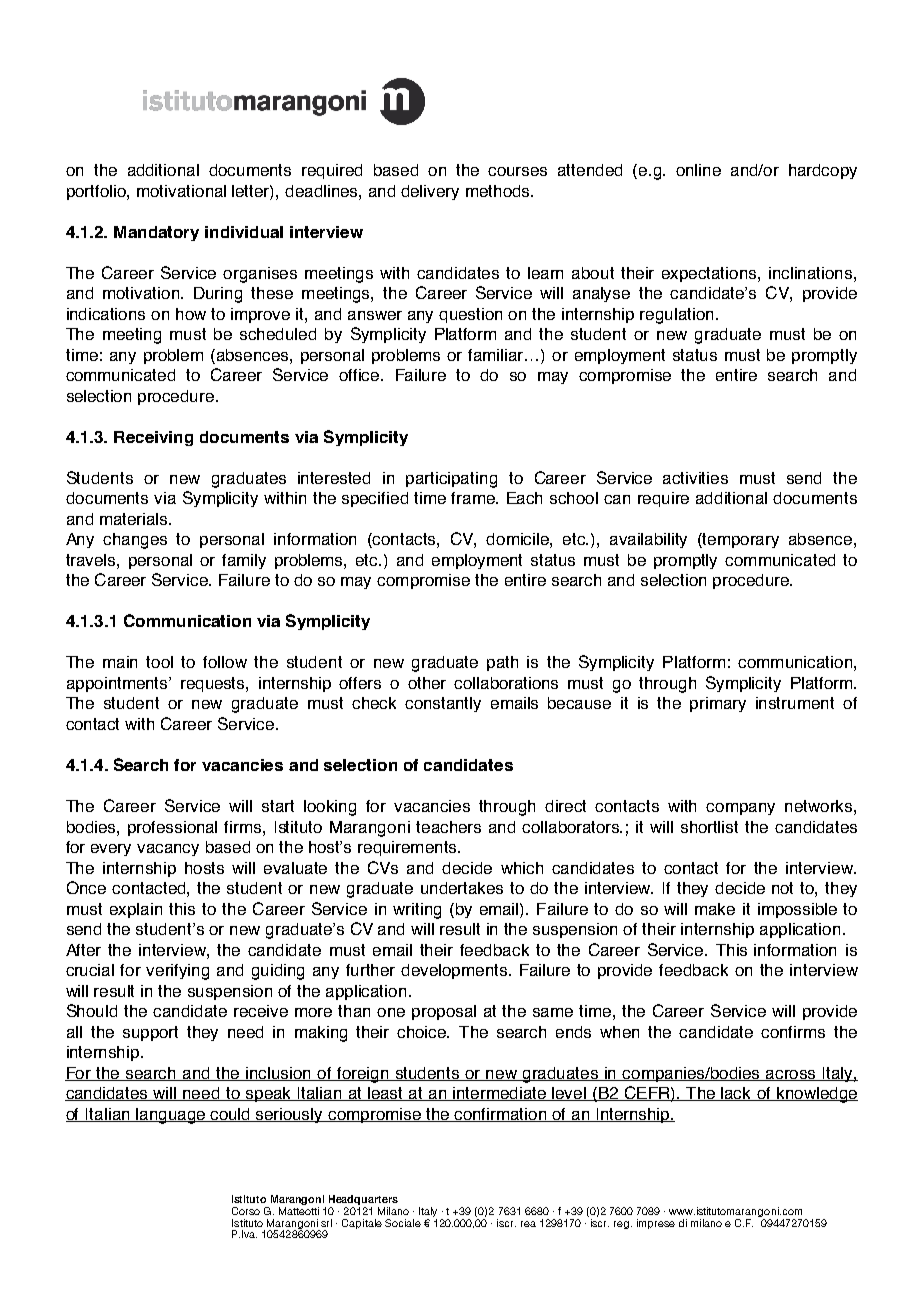  What do you see at coordinates (462, 888) in the screenshot?
I see `undertakes` at bounding box center [462, 888].
